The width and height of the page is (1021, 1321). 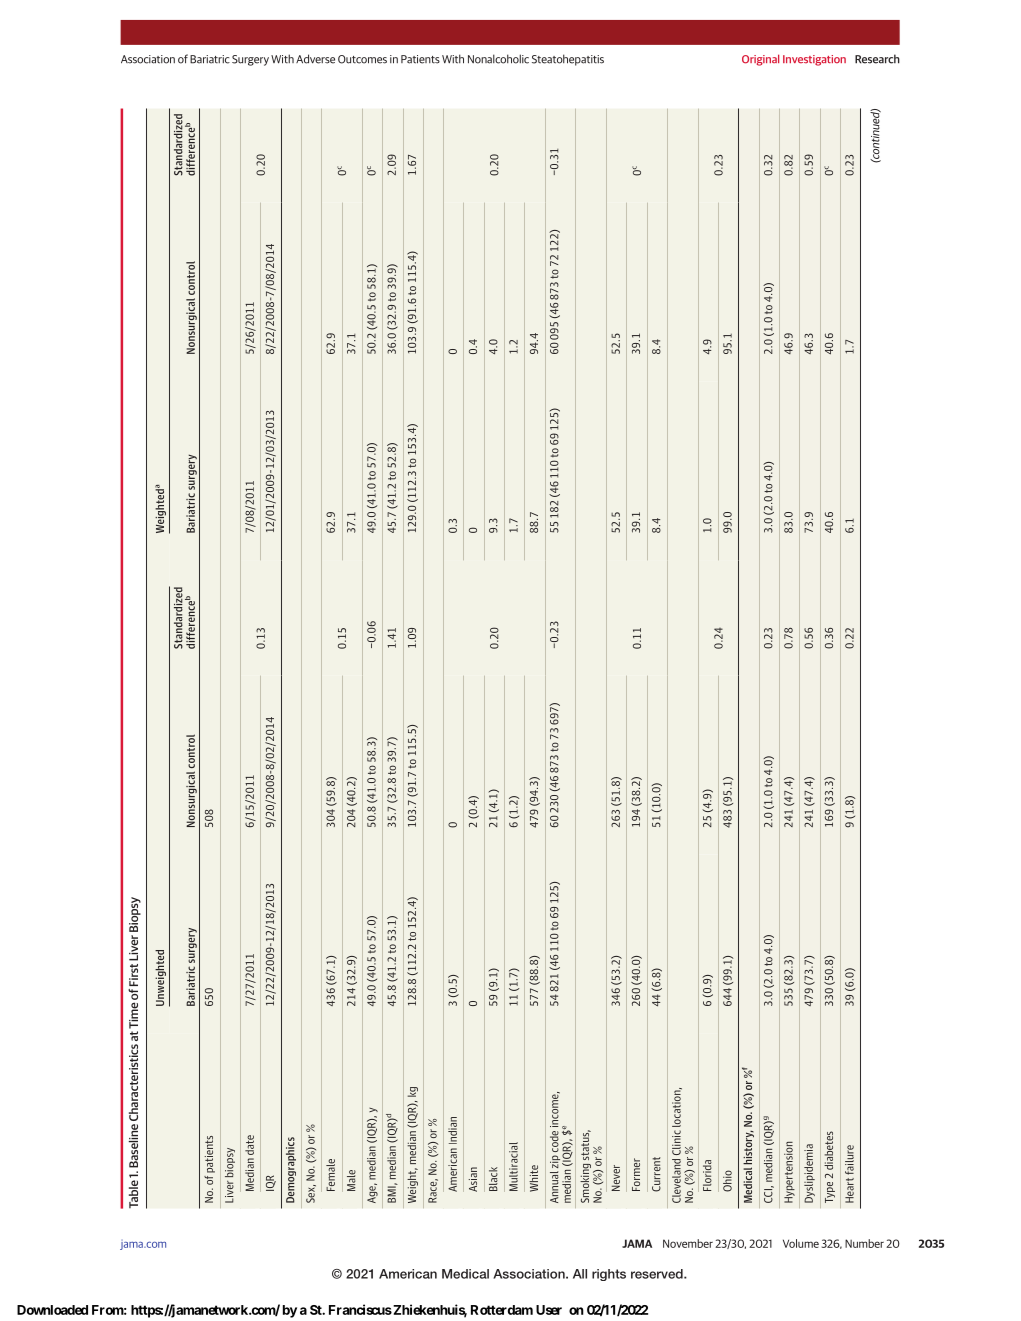 I want to click on Adverse, so click(x=315, y=59).
